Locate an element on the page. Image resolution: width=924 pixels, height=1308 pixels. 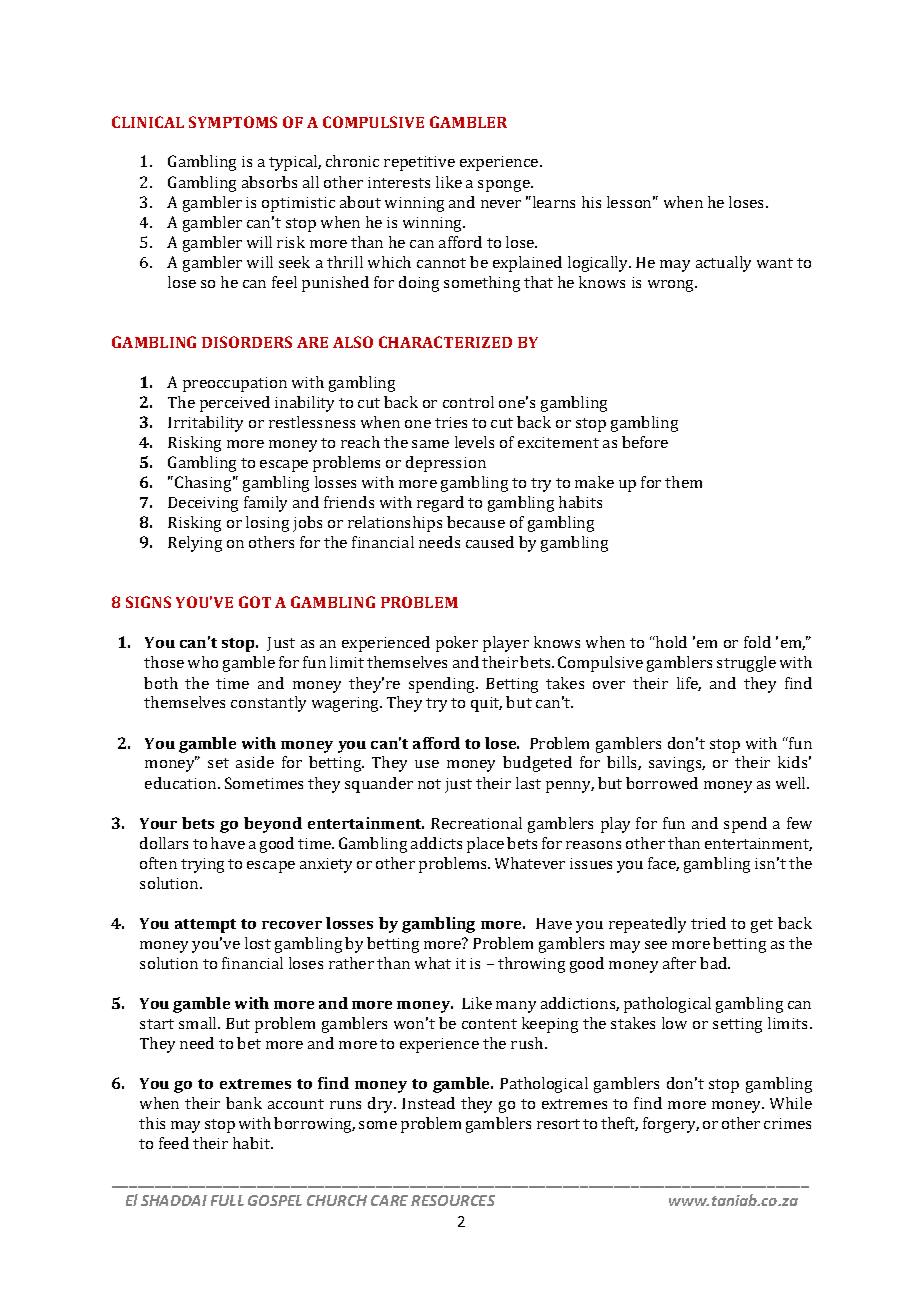
FULL is located at coordinates (227, 1200).
